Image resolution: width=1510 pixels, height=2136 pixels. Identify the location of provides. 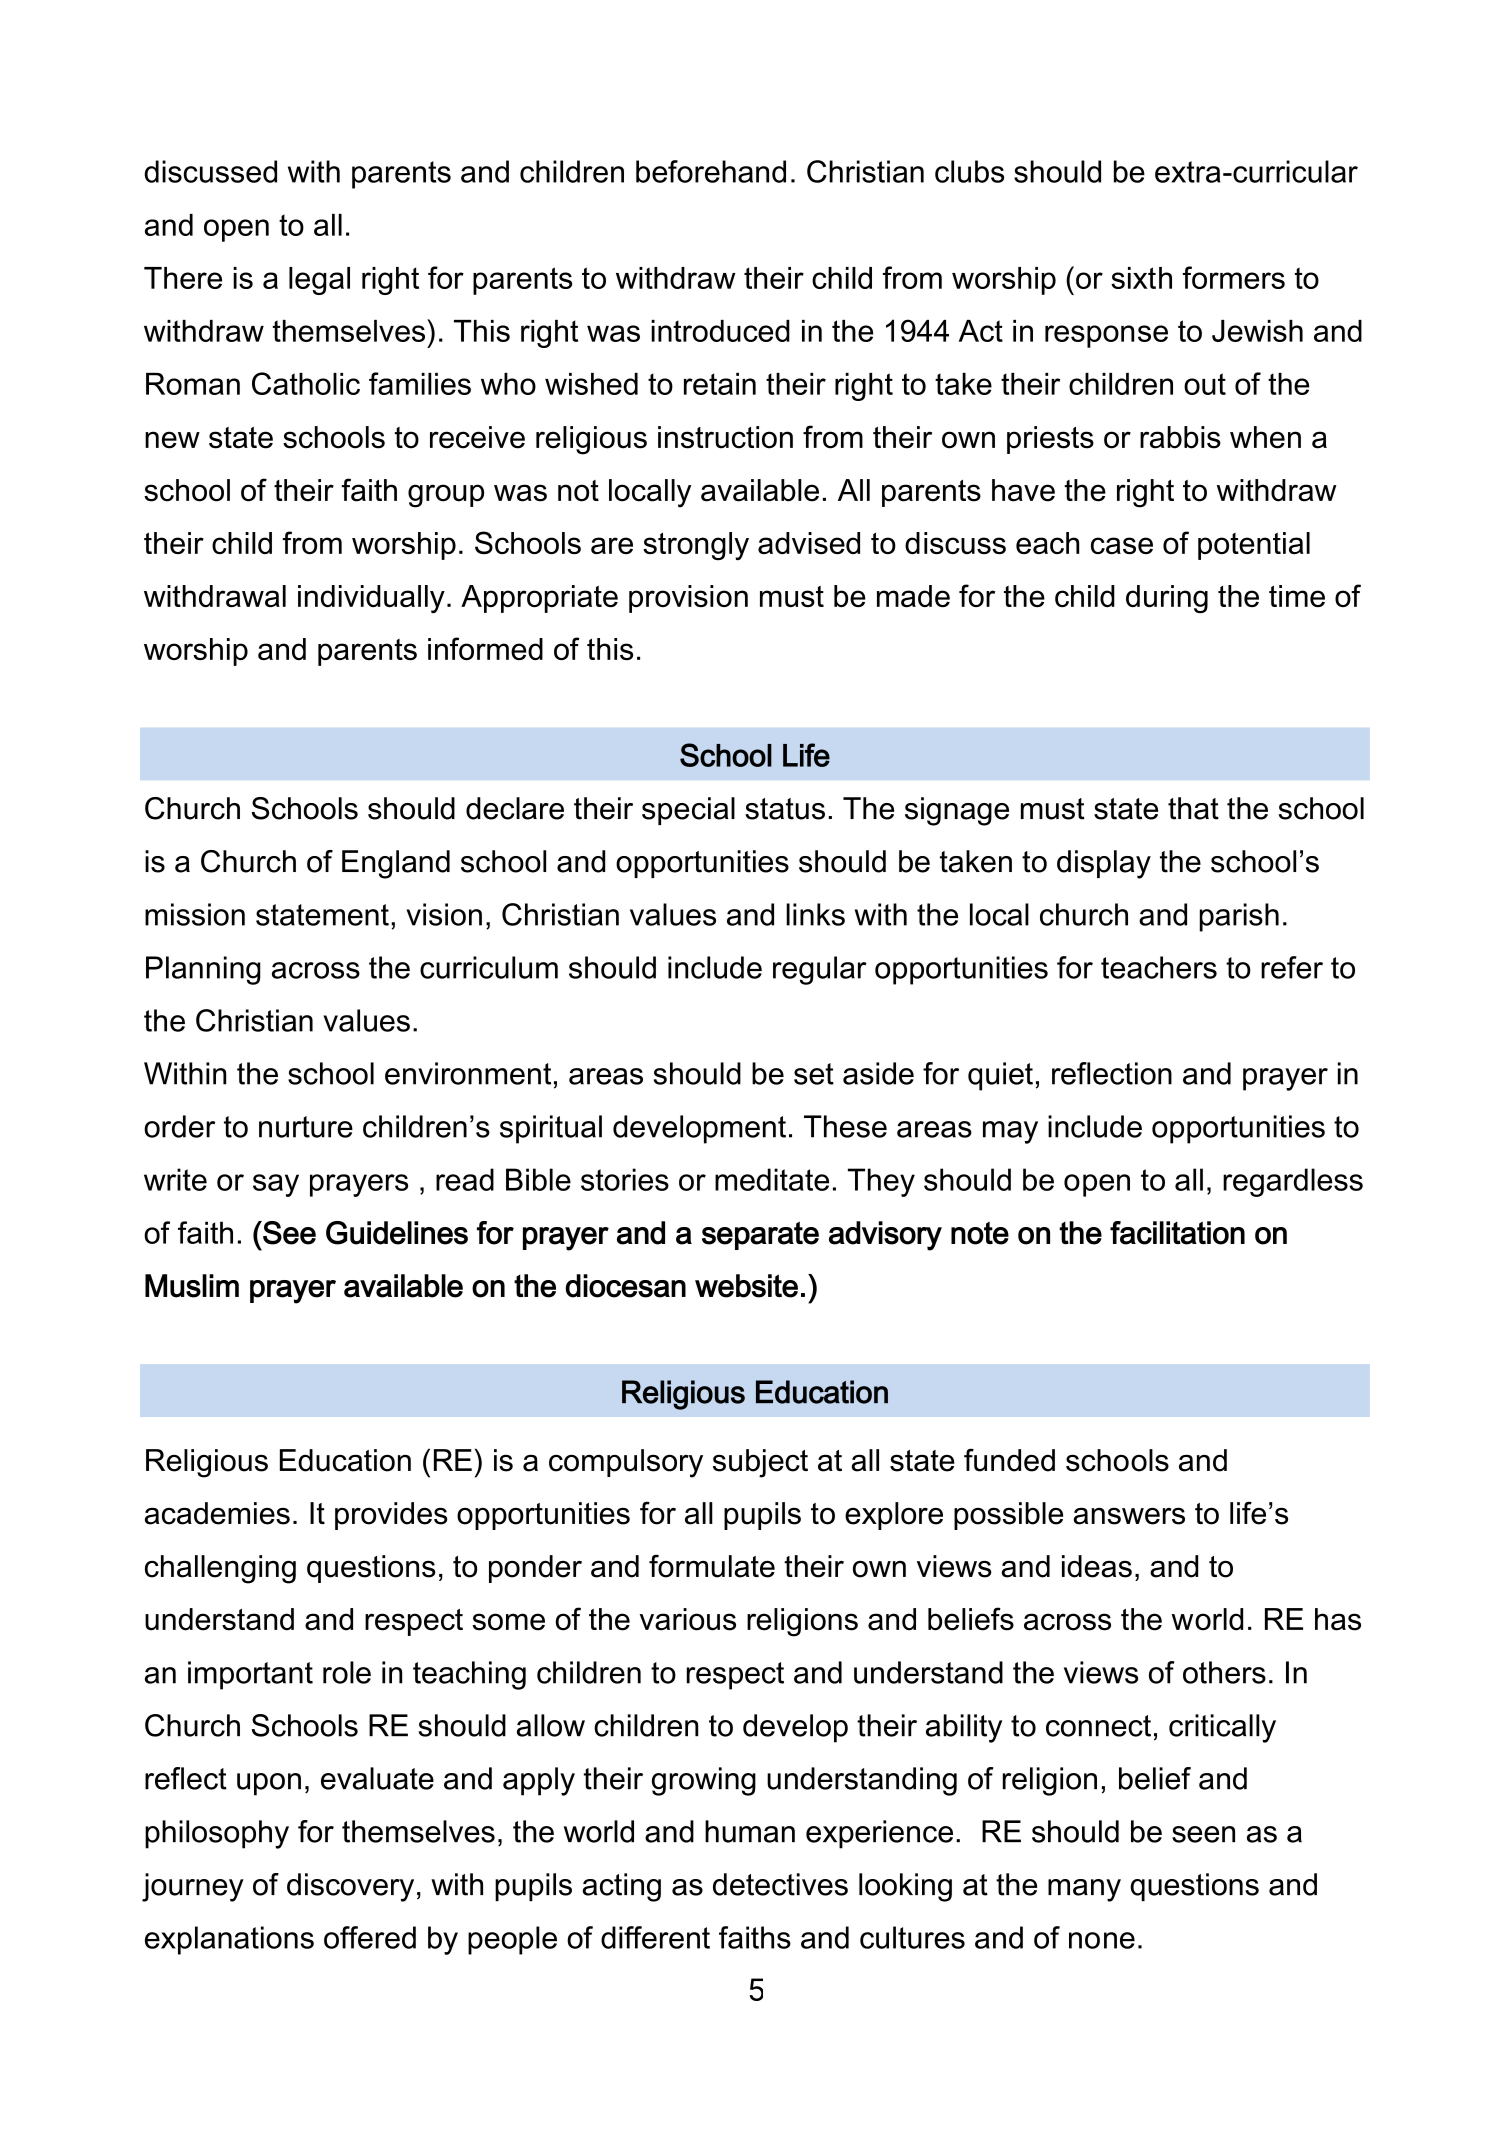
(391, 1516).
